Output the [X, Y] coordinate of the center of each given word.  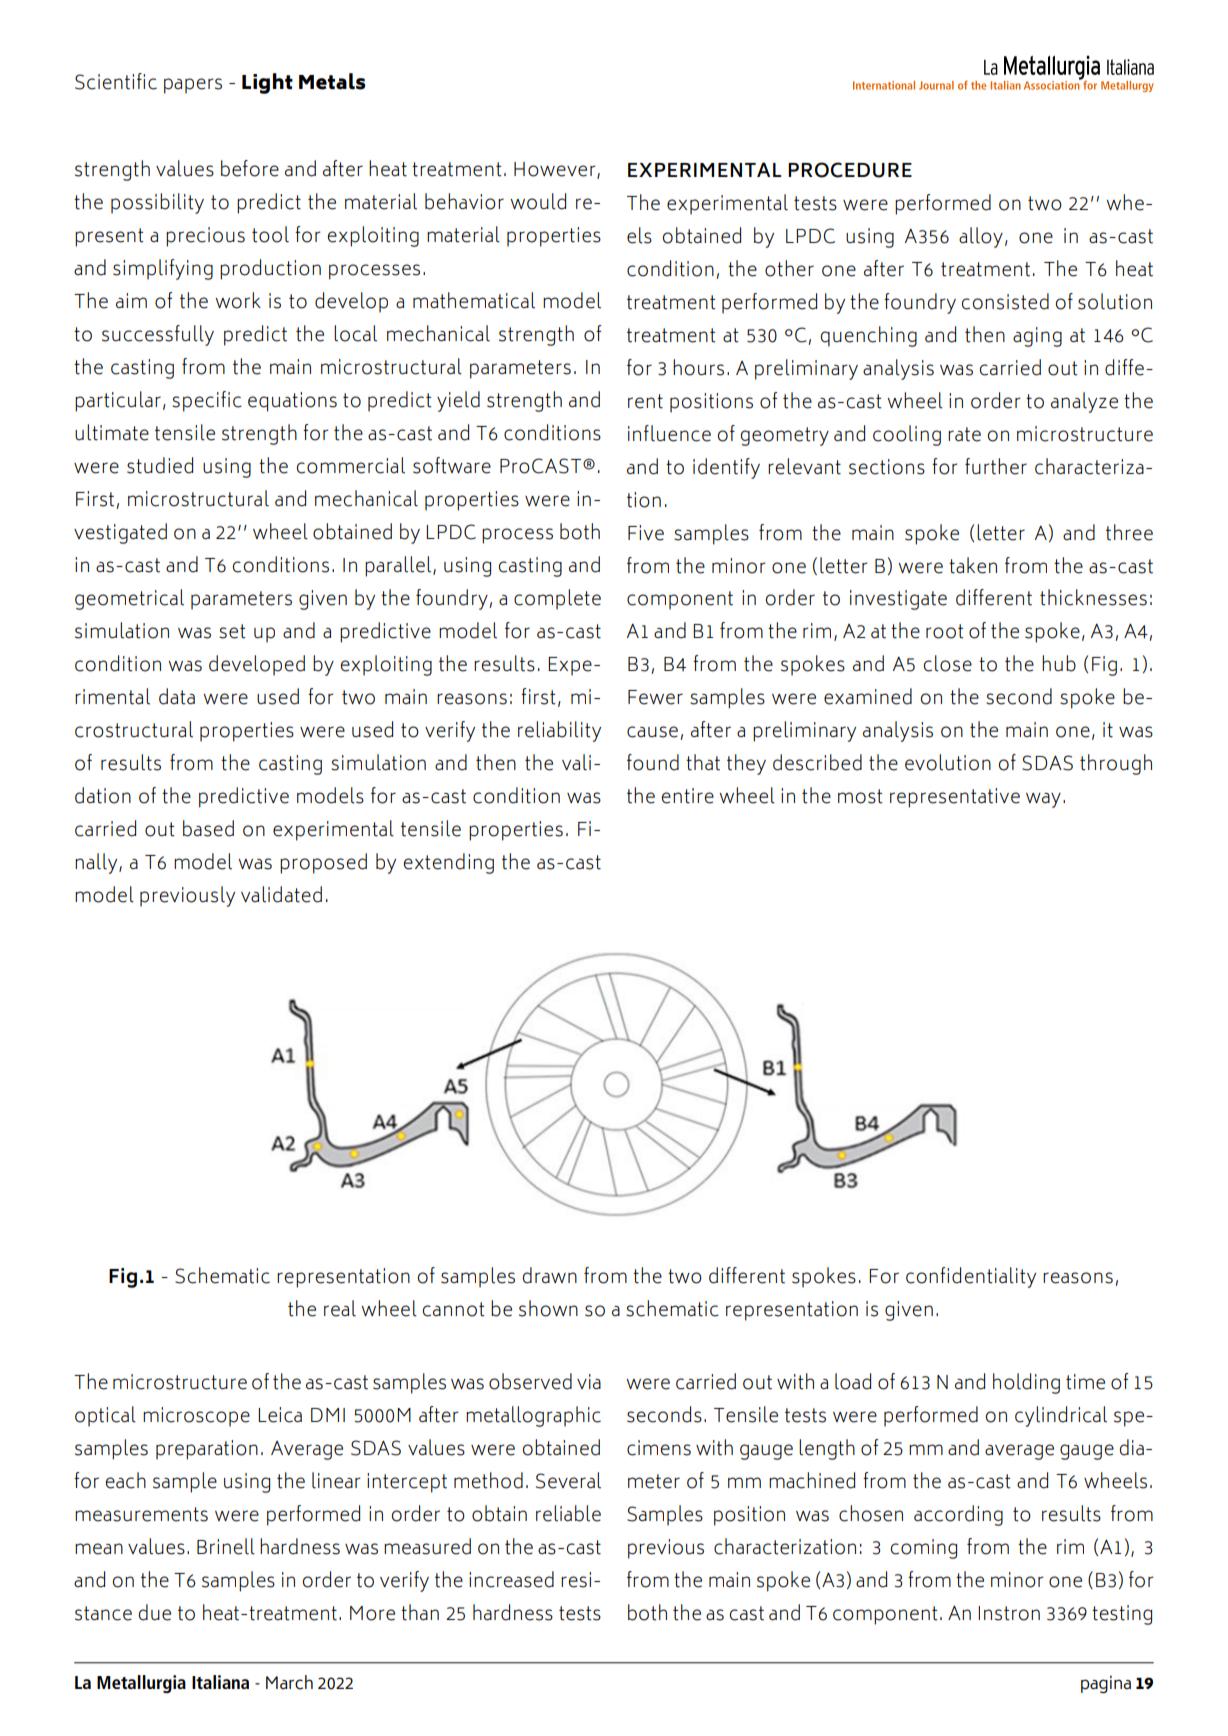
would [538, 201]
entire [688, 796]
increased [511, 1579]
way [1043, 800]
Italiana [220, 1682]
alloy [981, 237]
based [208, 828]
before [250, 168]
